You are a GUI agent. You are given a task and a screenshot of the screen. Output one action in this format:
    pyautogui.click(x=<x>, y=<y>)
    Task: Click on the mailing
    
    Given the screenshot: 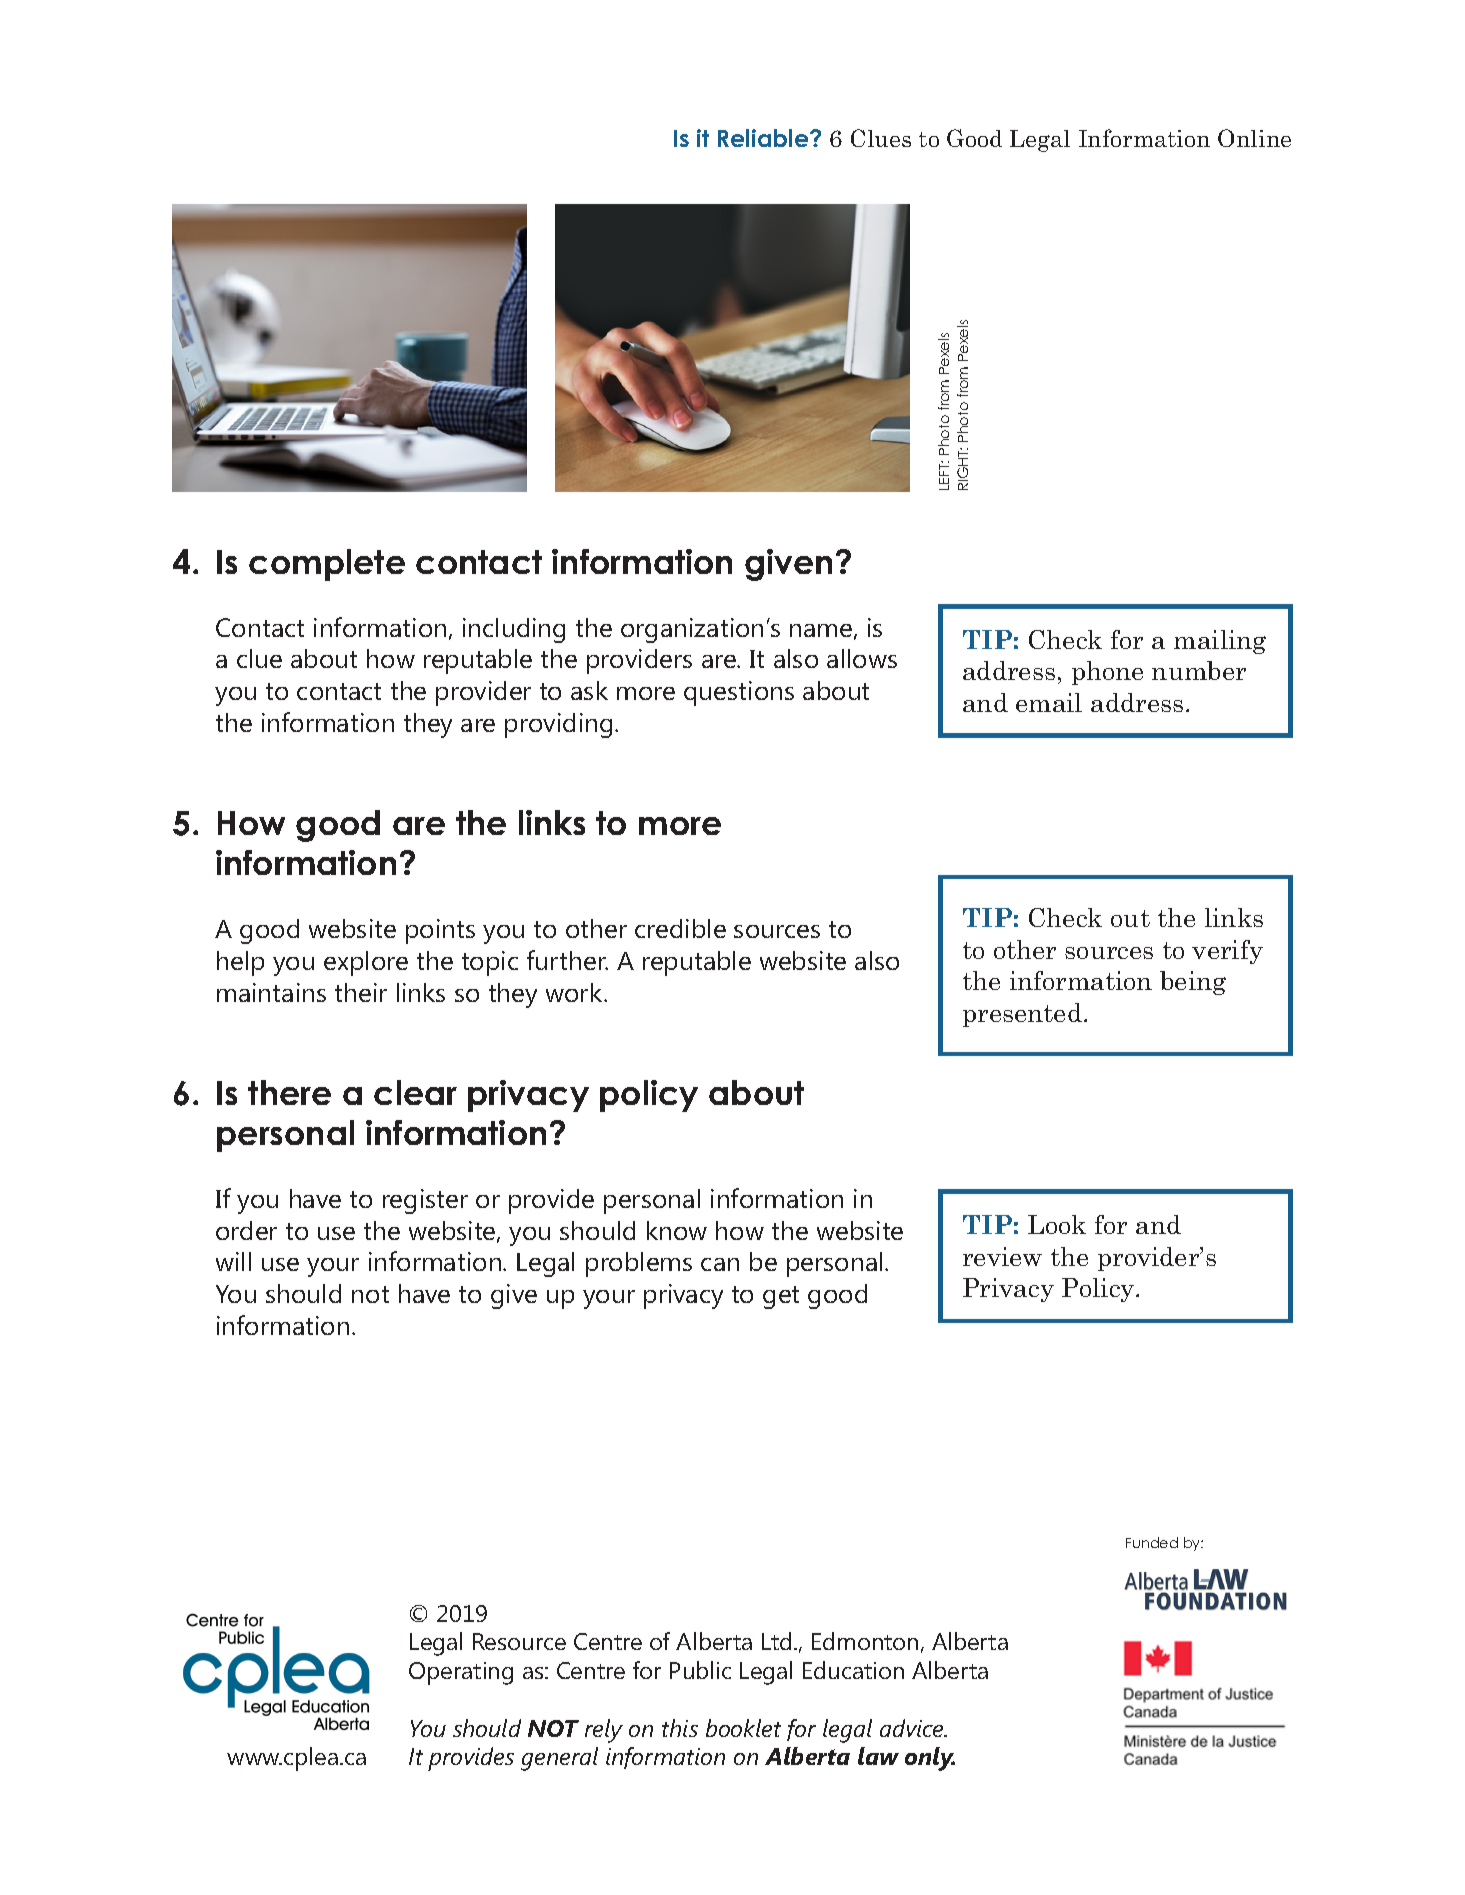 What is the action you would take?
    pyautogui.click(x=1220, y=642)
